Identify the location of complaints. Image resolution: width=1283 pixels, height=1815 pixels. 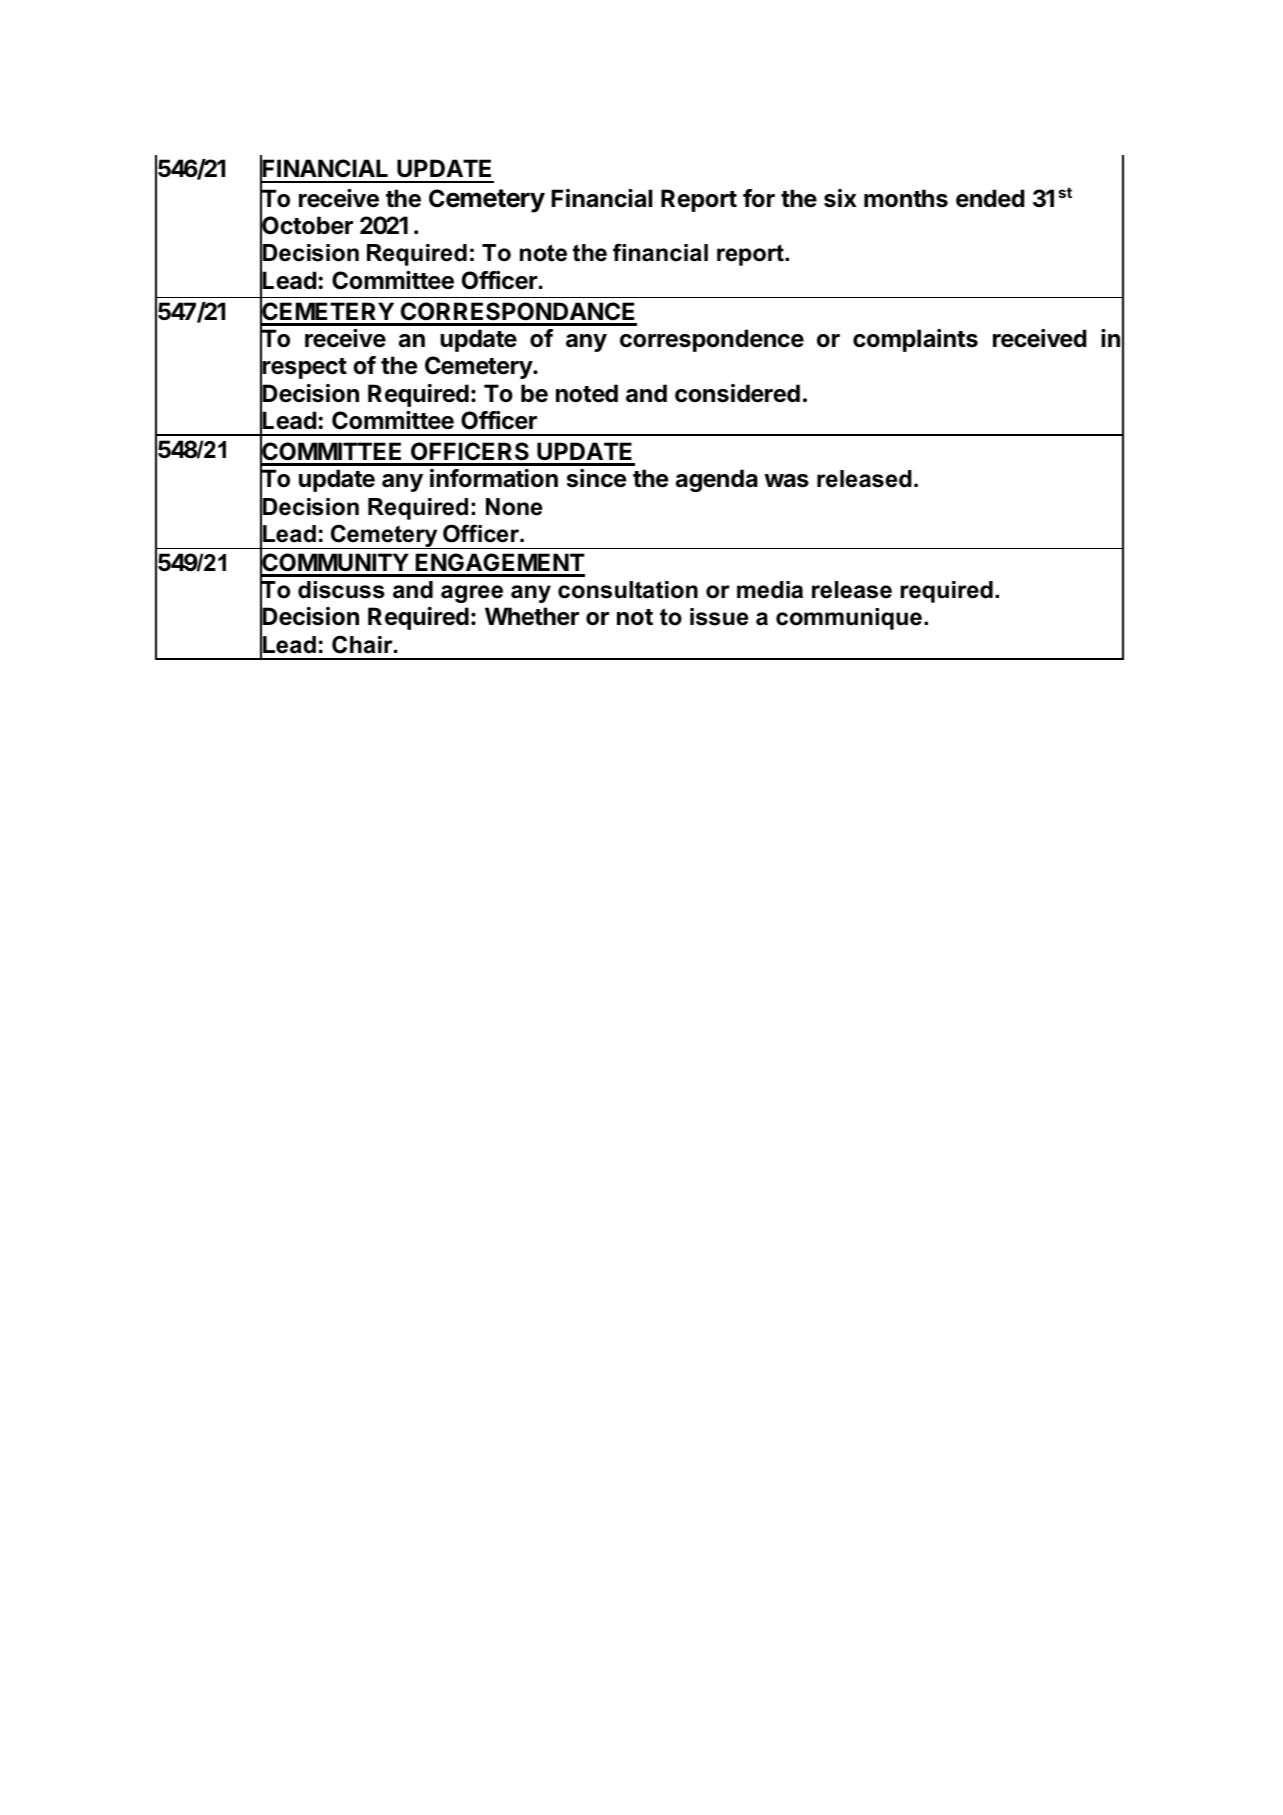
(915, 340).
